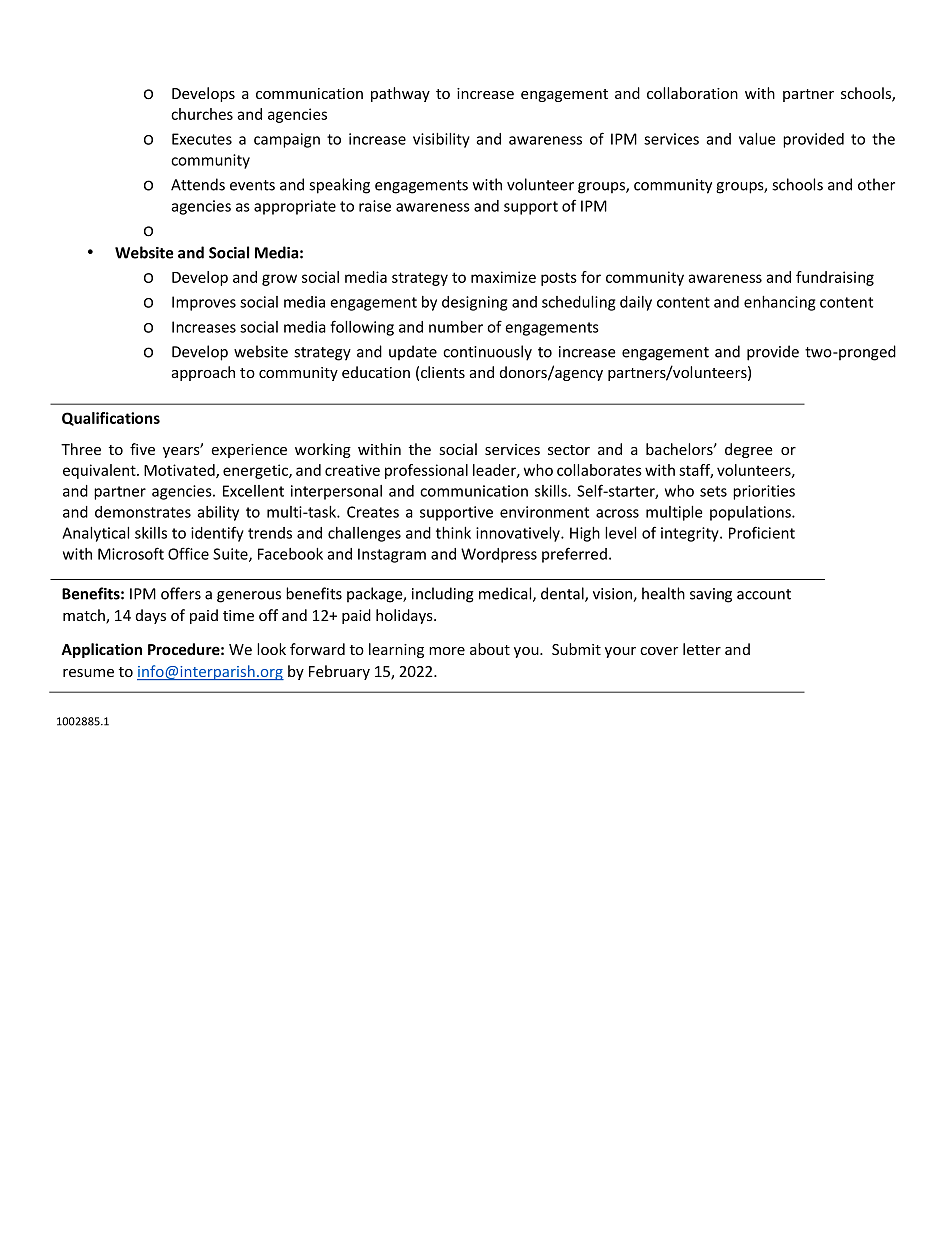  I want to click on Attends, so click(198, 184).
